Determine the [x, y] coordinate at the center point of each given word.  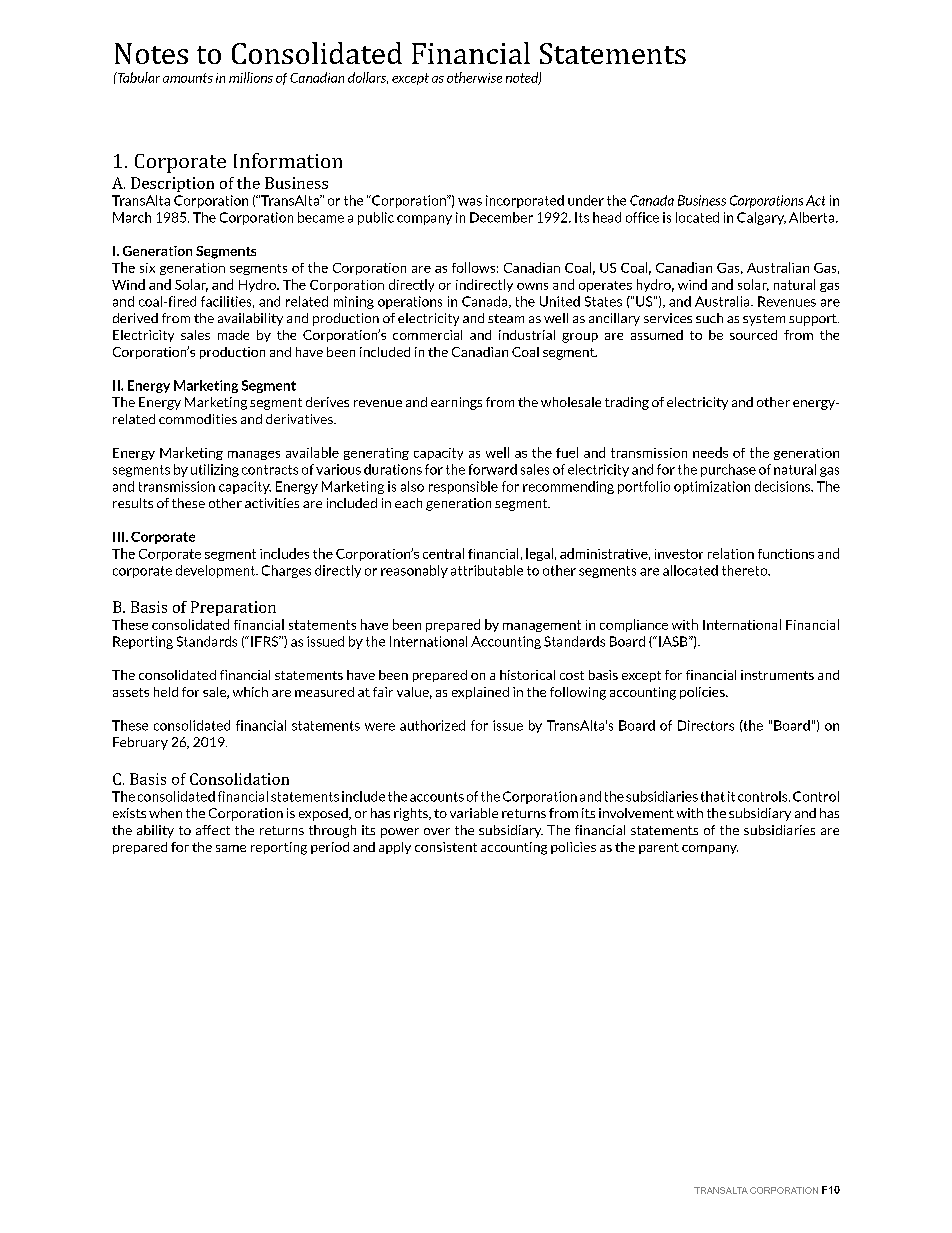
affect [213, 830]
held [166, 692]
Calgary [761, 218]
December [501, 217]
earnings [456, 403]
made [233, 335]
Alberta [813, 217]
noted [523, 78]
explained [480, 693]
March [132, 217]
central [443, 553]
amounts [188, 78]
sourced [753, 335]
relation [731, 553]
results [133, 503]
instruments [777, 675]
